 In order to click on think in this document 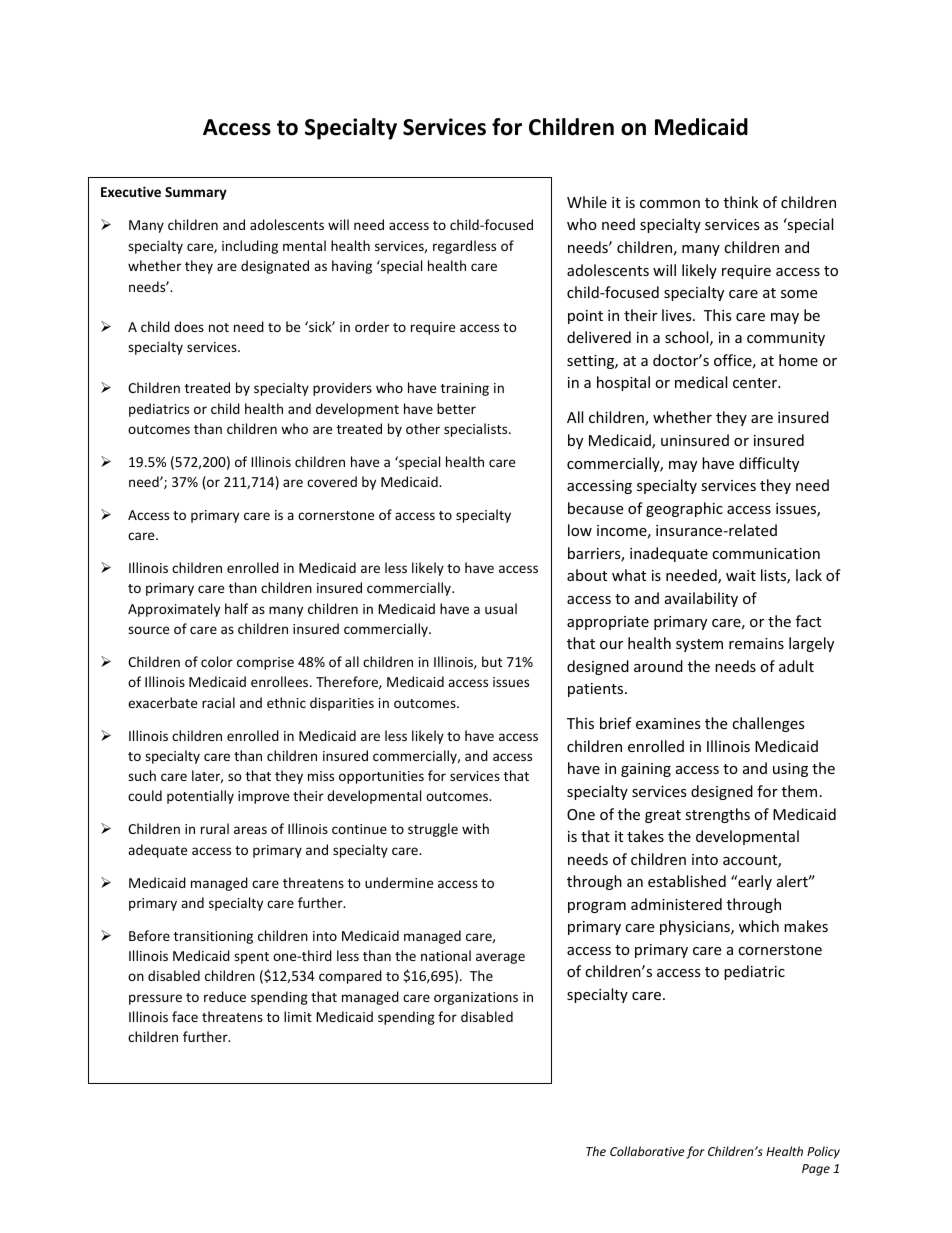, I will do `click(741, 202)`.
